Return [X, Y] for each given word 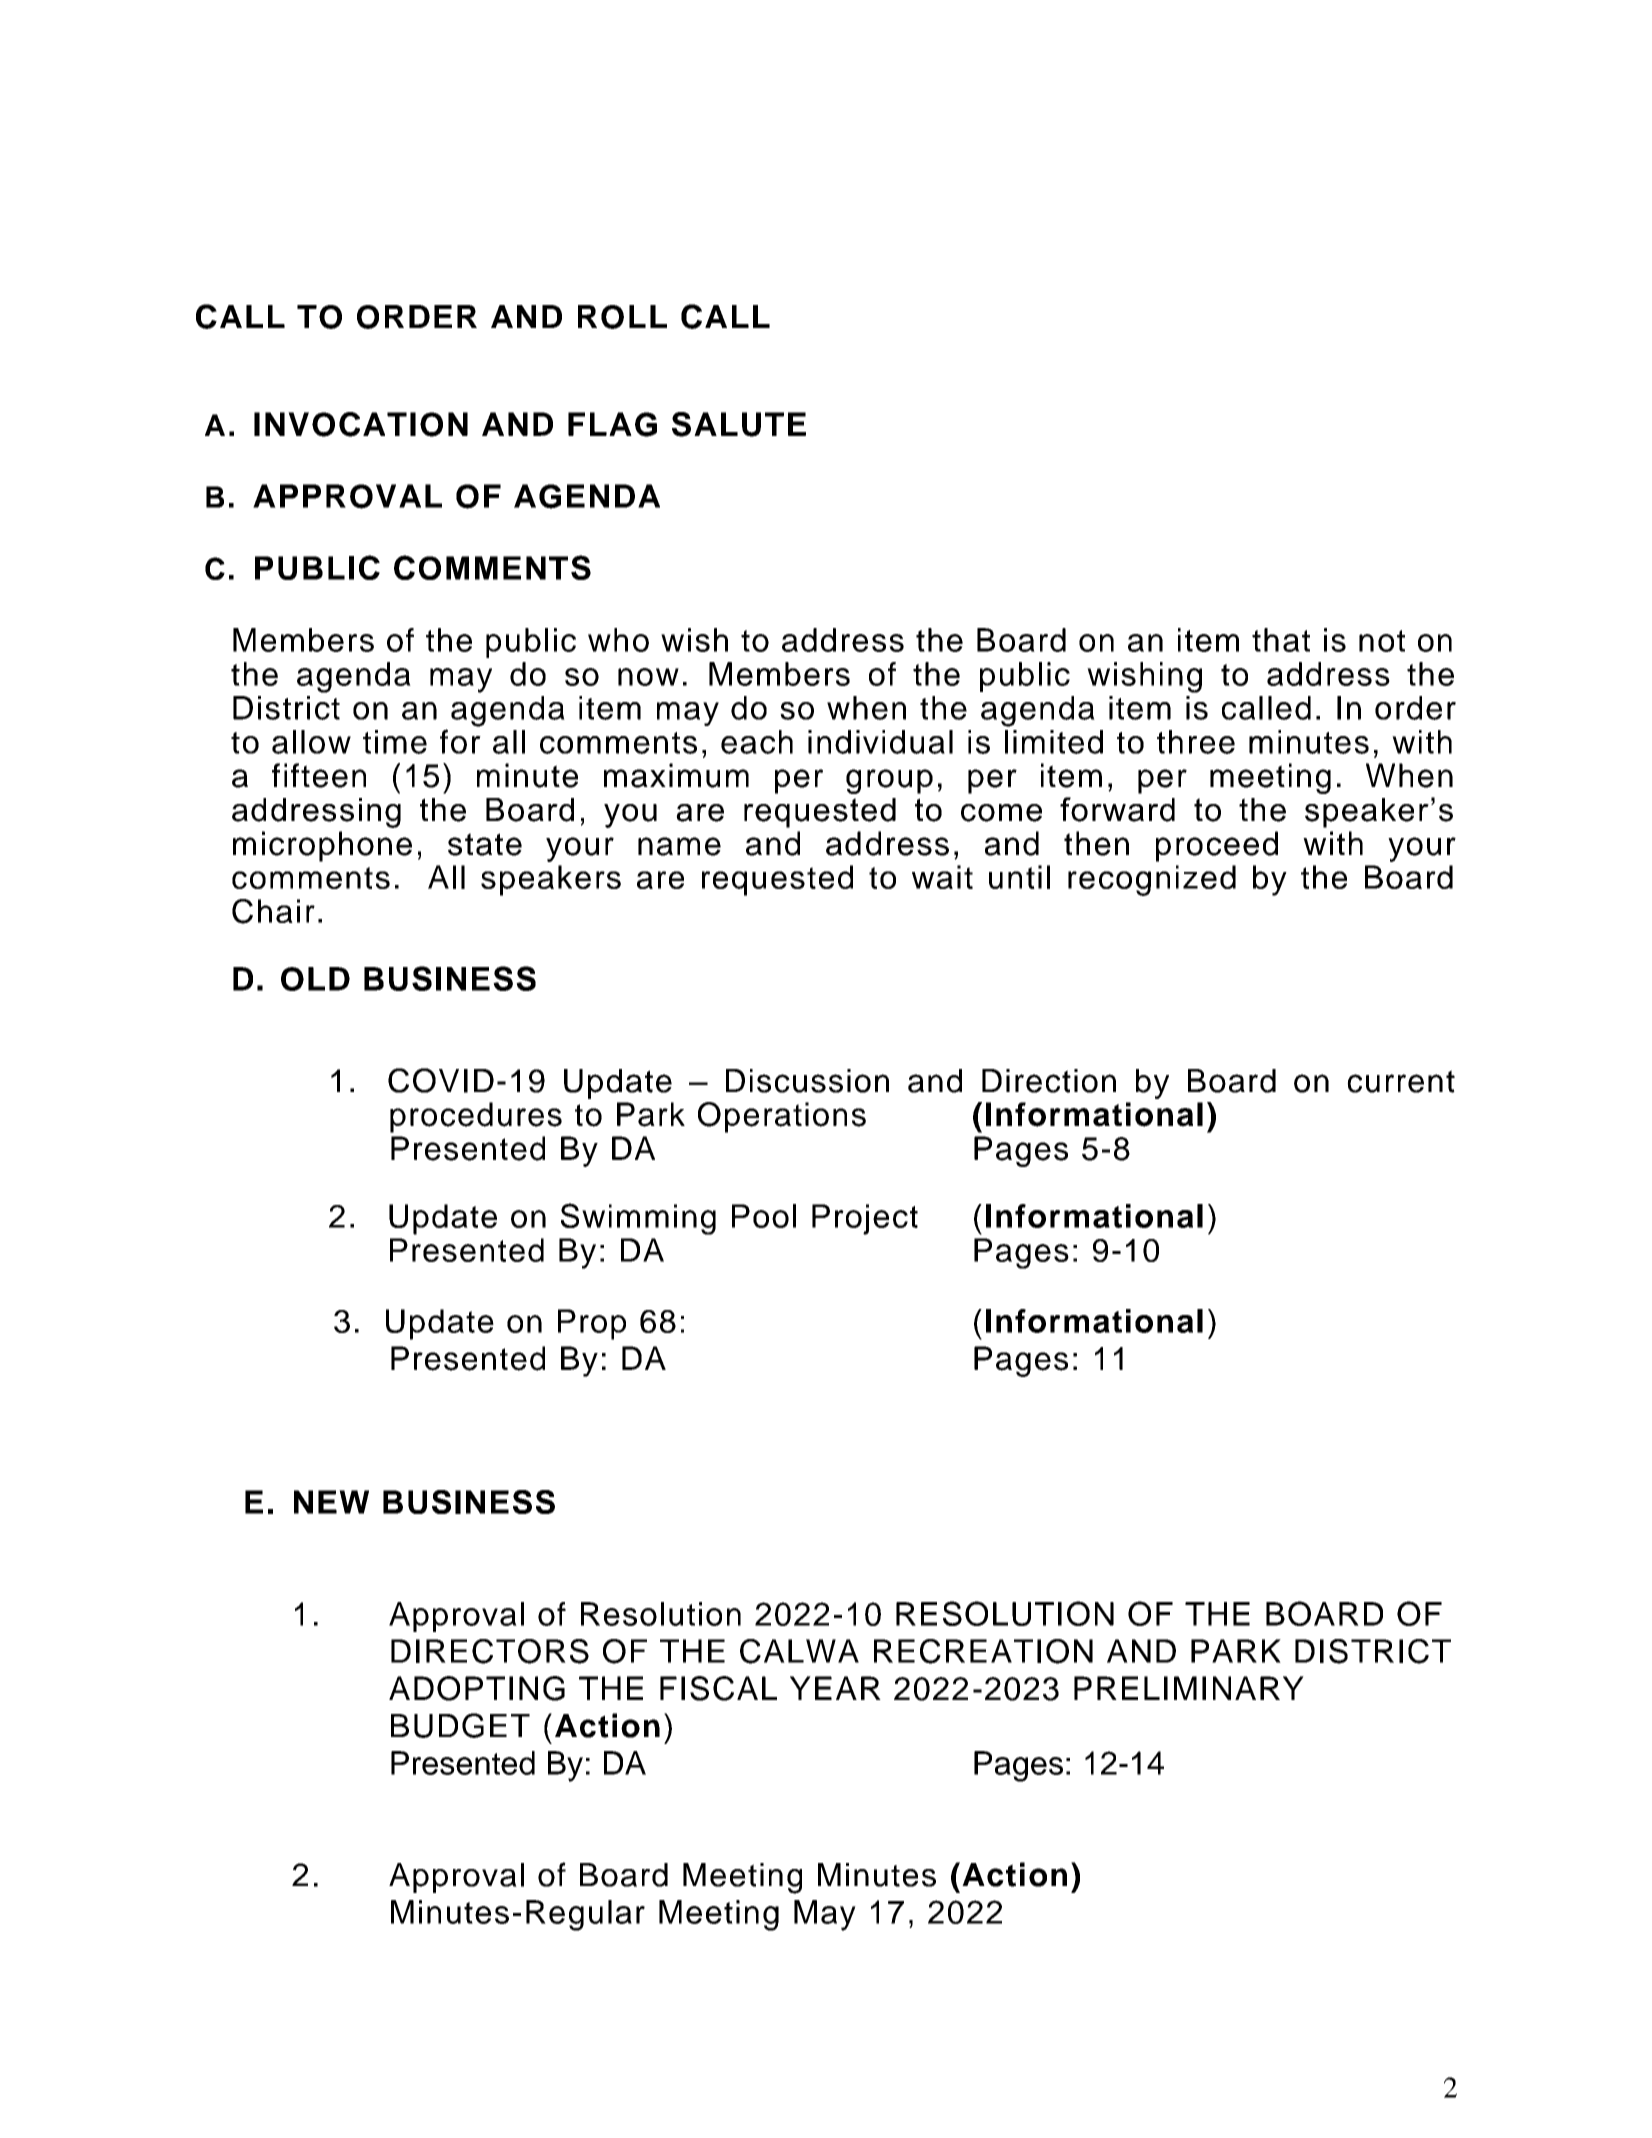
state [485, 844]
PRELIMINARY [1189, 1688]
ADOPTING [477, 1688]
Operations [782, 1117]
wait [942, 877]
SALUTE [739, 424]
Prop [592, 1324]
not [1382, 641]
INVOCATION [361, 424]
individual [880, 742]
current [1401, 1081]
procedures [476, 1117]
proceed [1217, 846]
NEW [331, 1502]
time [395, 742]
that [1281, 640]
